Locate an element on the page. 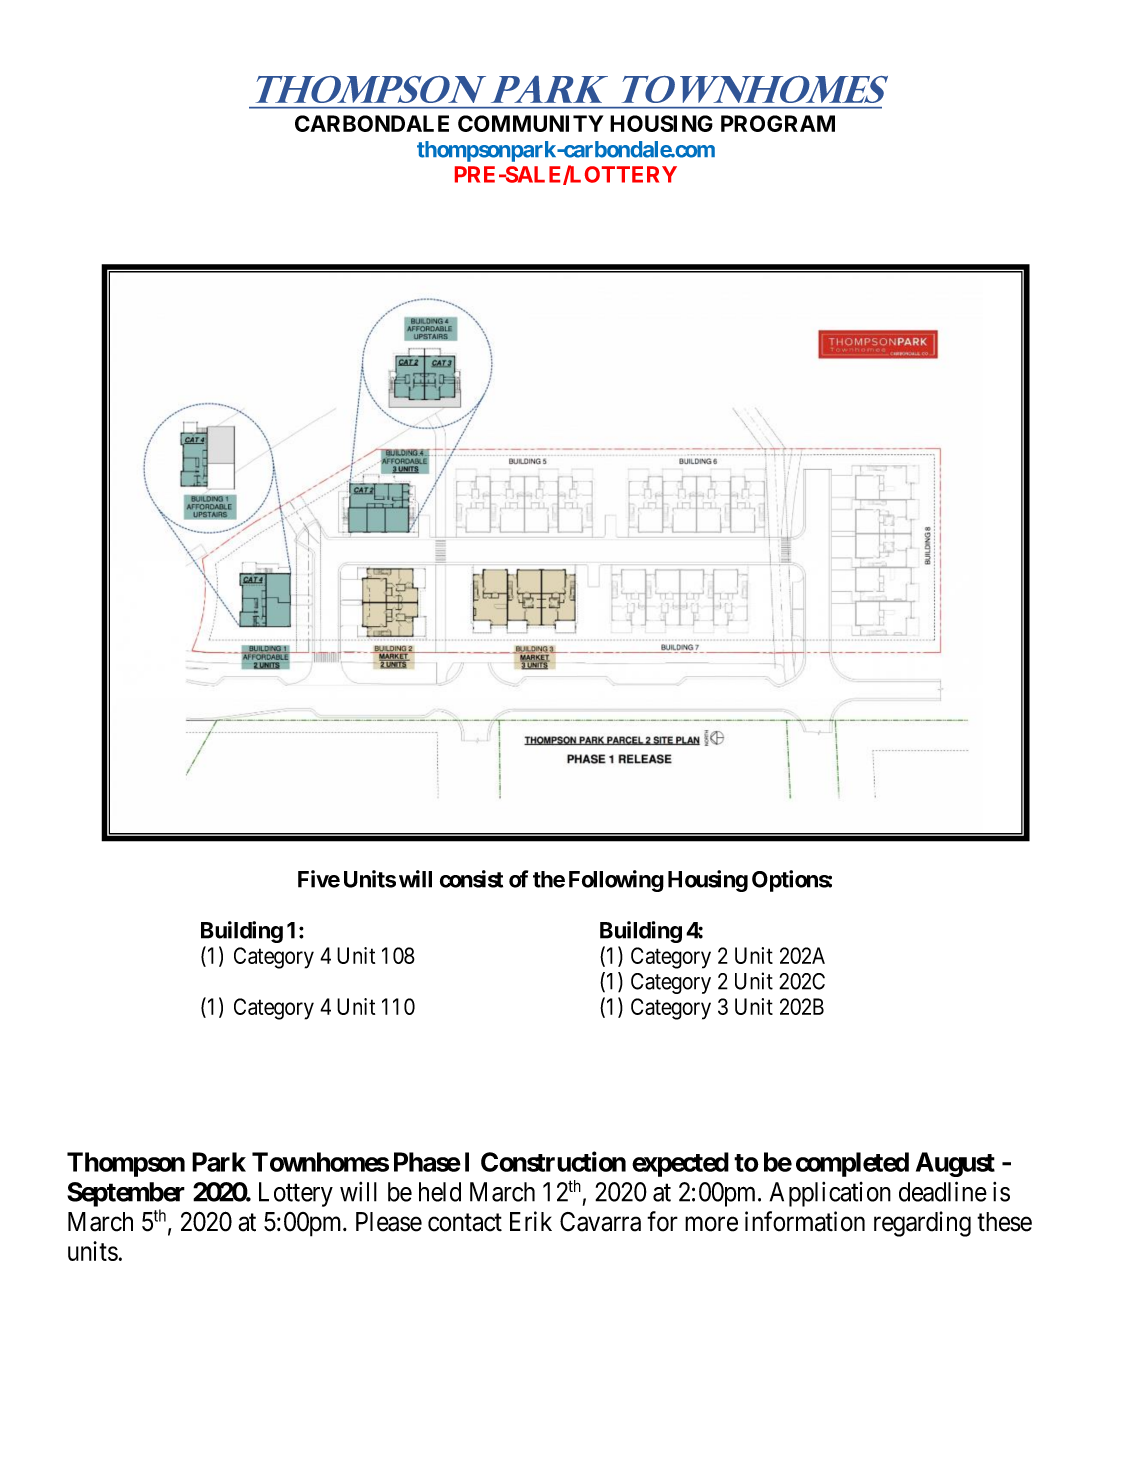  consist is located at coordinates (471, 879).
